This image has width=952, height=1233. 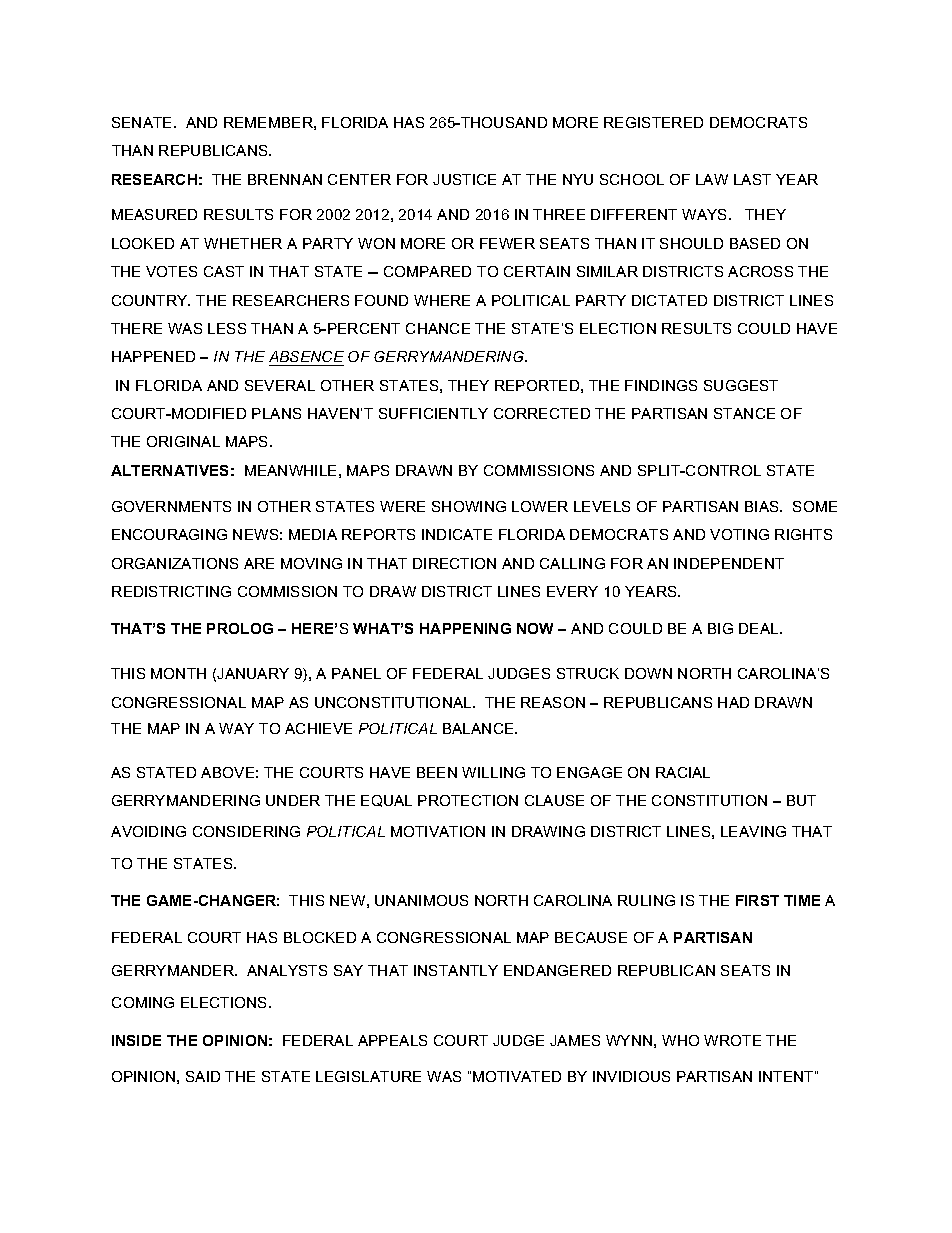 I want to click on PROLOG, so click(x=240, y=628).
